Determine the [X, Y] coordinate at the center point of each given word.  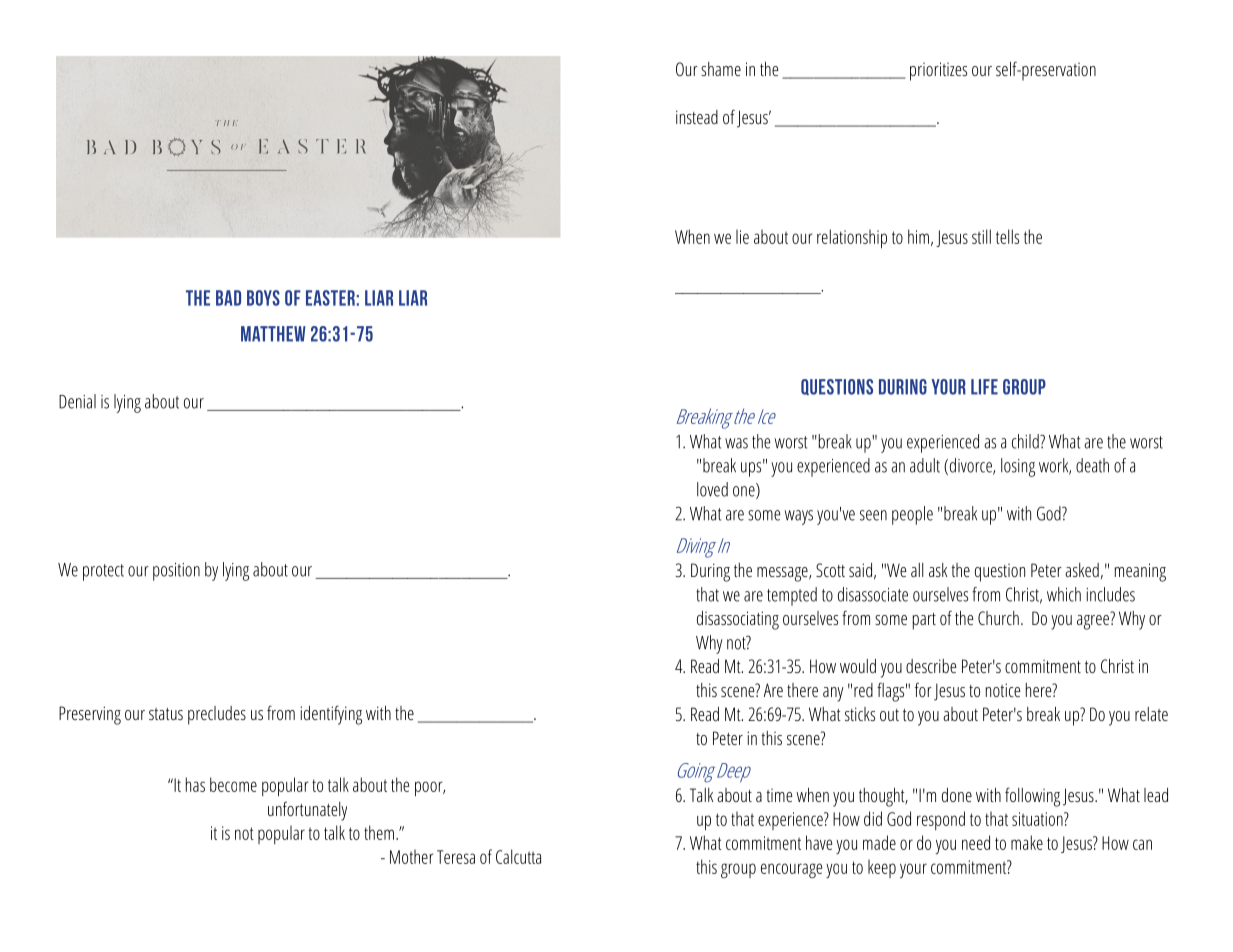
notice [1003, 690]
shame [721, 69]
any [833, 694]
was [736, 443]
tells [1007, 236]
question [1000, 573]
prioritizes [938, 71]
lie [742, 236]
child [1026, 441]
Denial [77, 401]
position [176, 572]
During [710, 572]
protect [103, 572]
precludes [217, 715]
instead [697, 117]
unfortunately [307, 811]
